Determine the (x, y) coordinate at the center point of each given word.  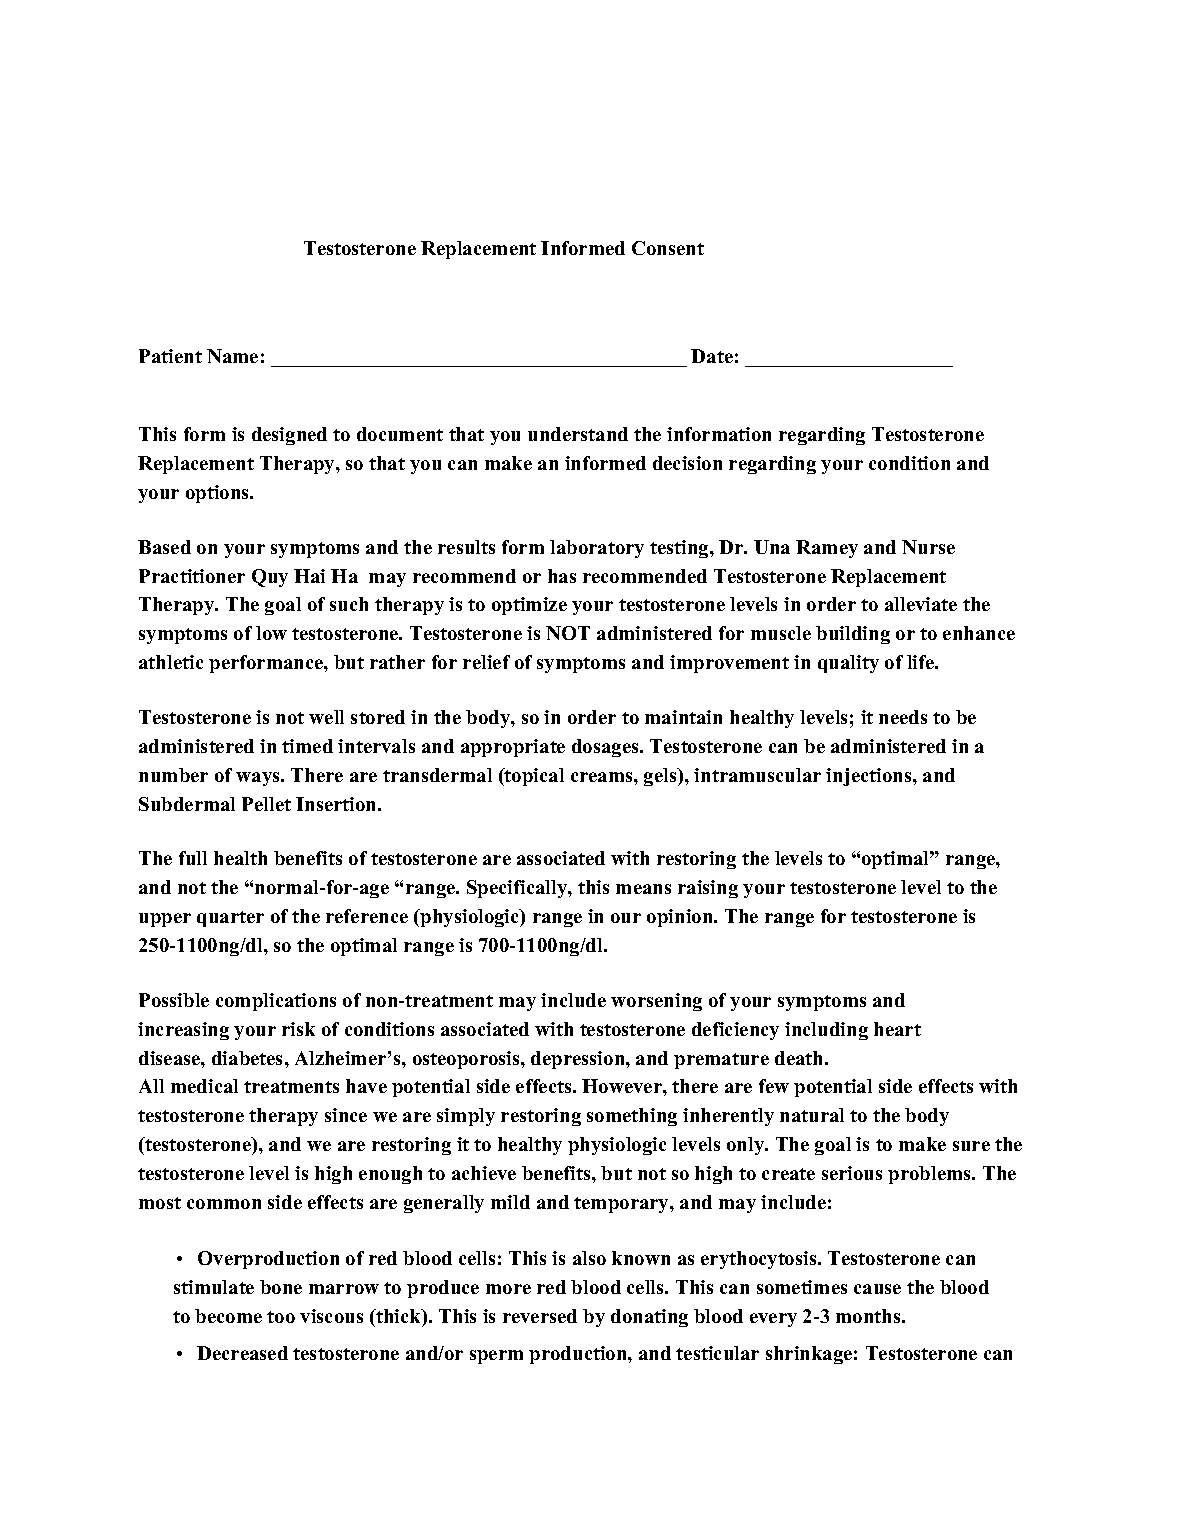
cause (877, 1289)
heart (897, 1029)
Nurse (928, 547)
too (281, 1317)
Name (232, 356)
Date (712, 356)
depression (579, 1060)
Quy (270, 578)
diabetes (249, 1058)
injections (870, 777)
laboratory (597, 549)
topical (533, 777)
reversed (540, 1316)
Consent (668, 248)
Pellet (266, 804)
